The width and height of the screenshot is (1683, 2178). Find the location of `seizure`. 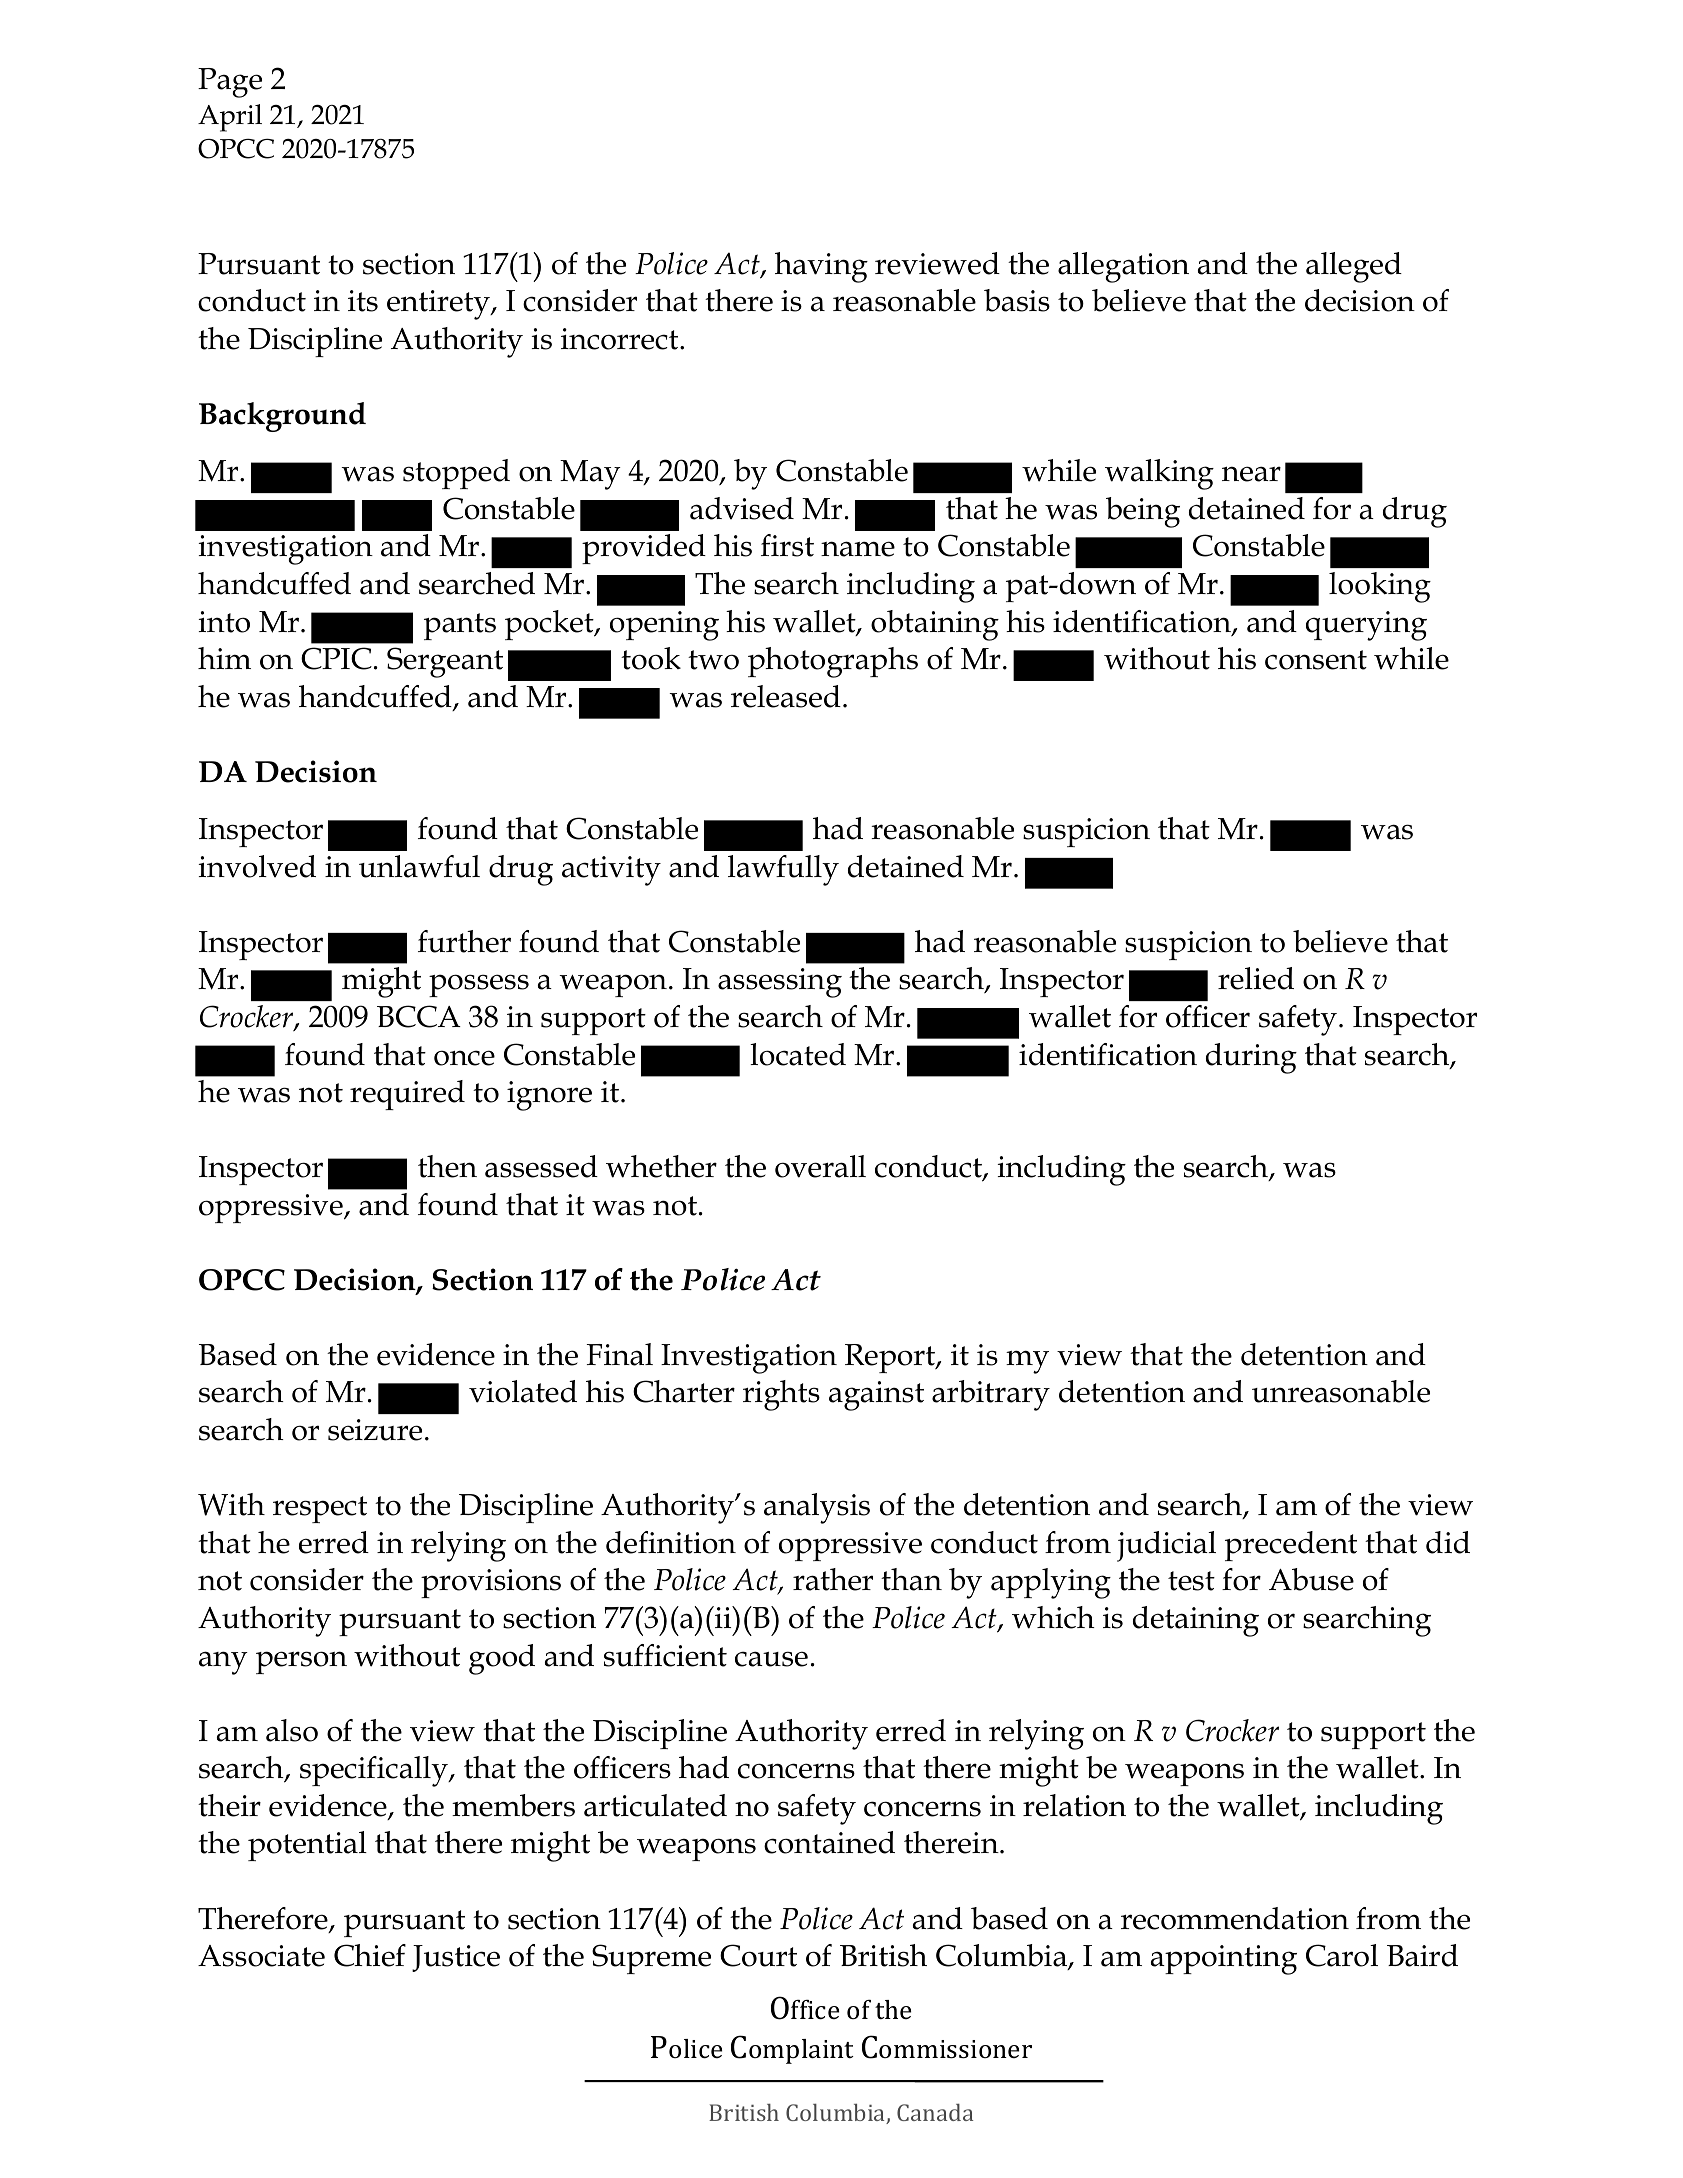

seizure is located at coordinates (375, 1430).
